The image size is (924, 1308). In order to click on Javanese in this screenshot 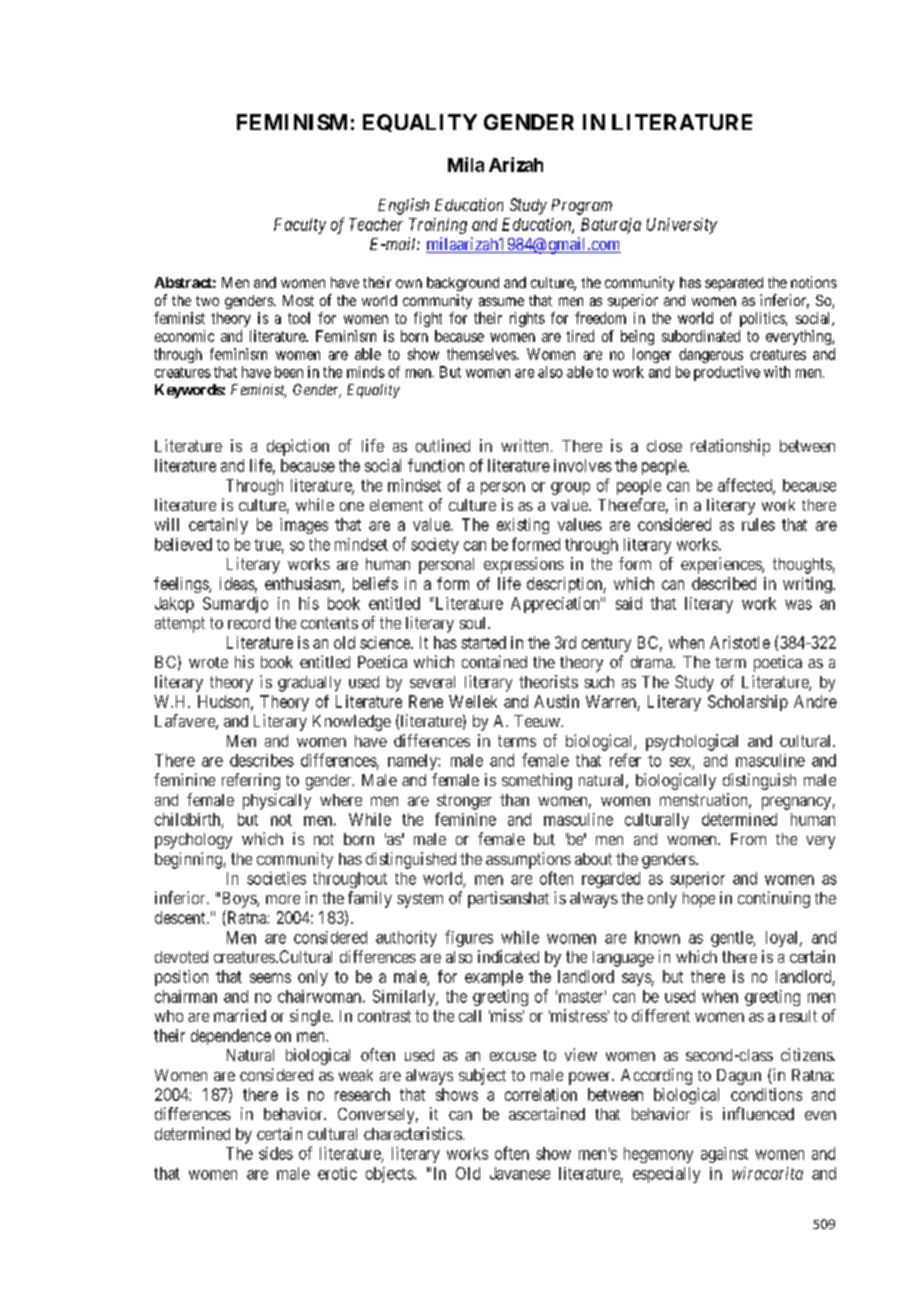, I will do `click(520, 1173)`.
